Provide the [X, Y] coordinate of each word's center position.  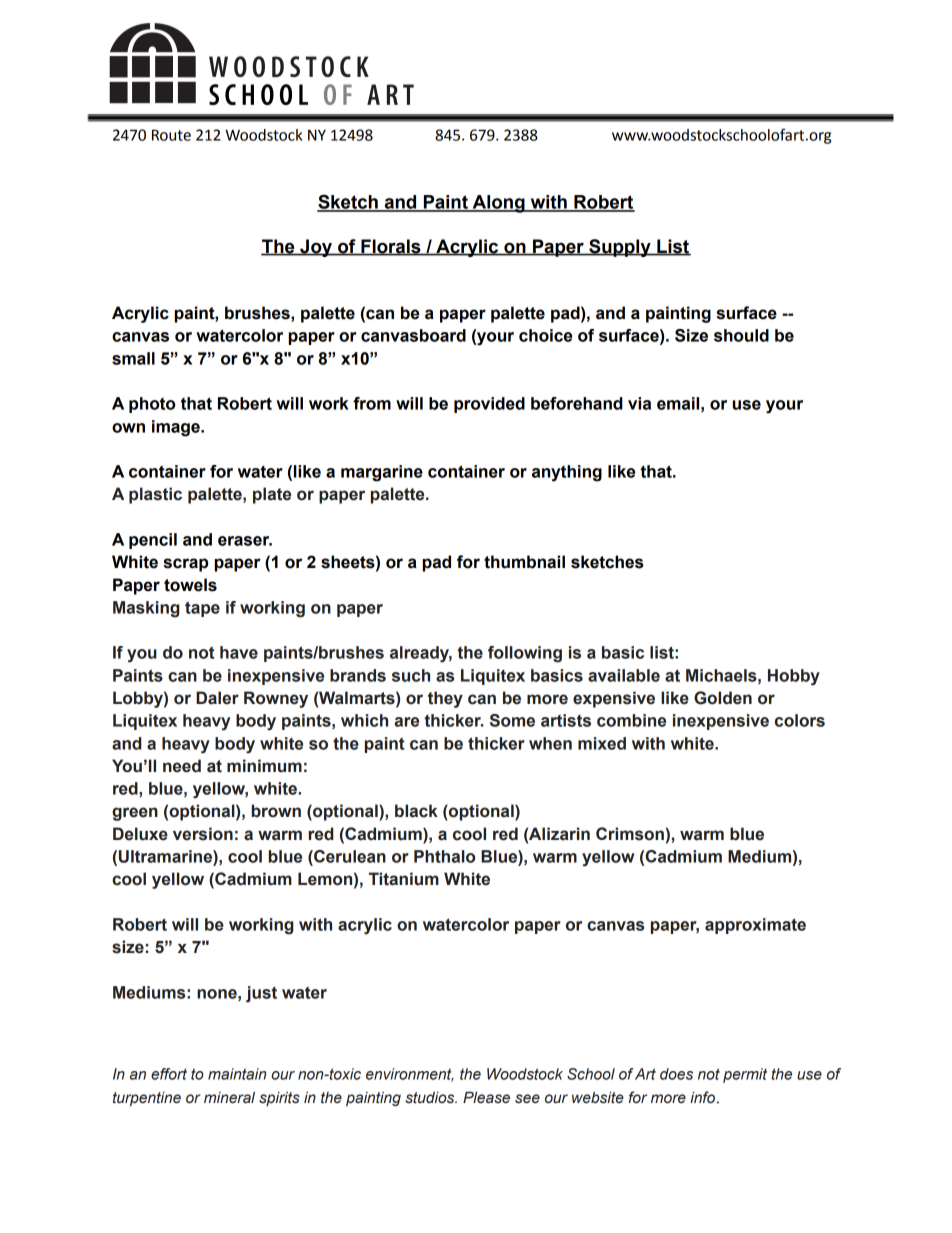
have [239, 652]
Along [498, 204]
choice [545, 335]
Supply [620, 248]
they [445, 699]
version [203, 834]
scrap [185, 565]
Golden [723, 698]
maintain [237, 1074]
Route [171, 135]
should [741, 335]
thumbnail [524, 562]
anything [567, 473]
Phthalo [444, 856]
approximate [755, 926]
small [133, 358]
